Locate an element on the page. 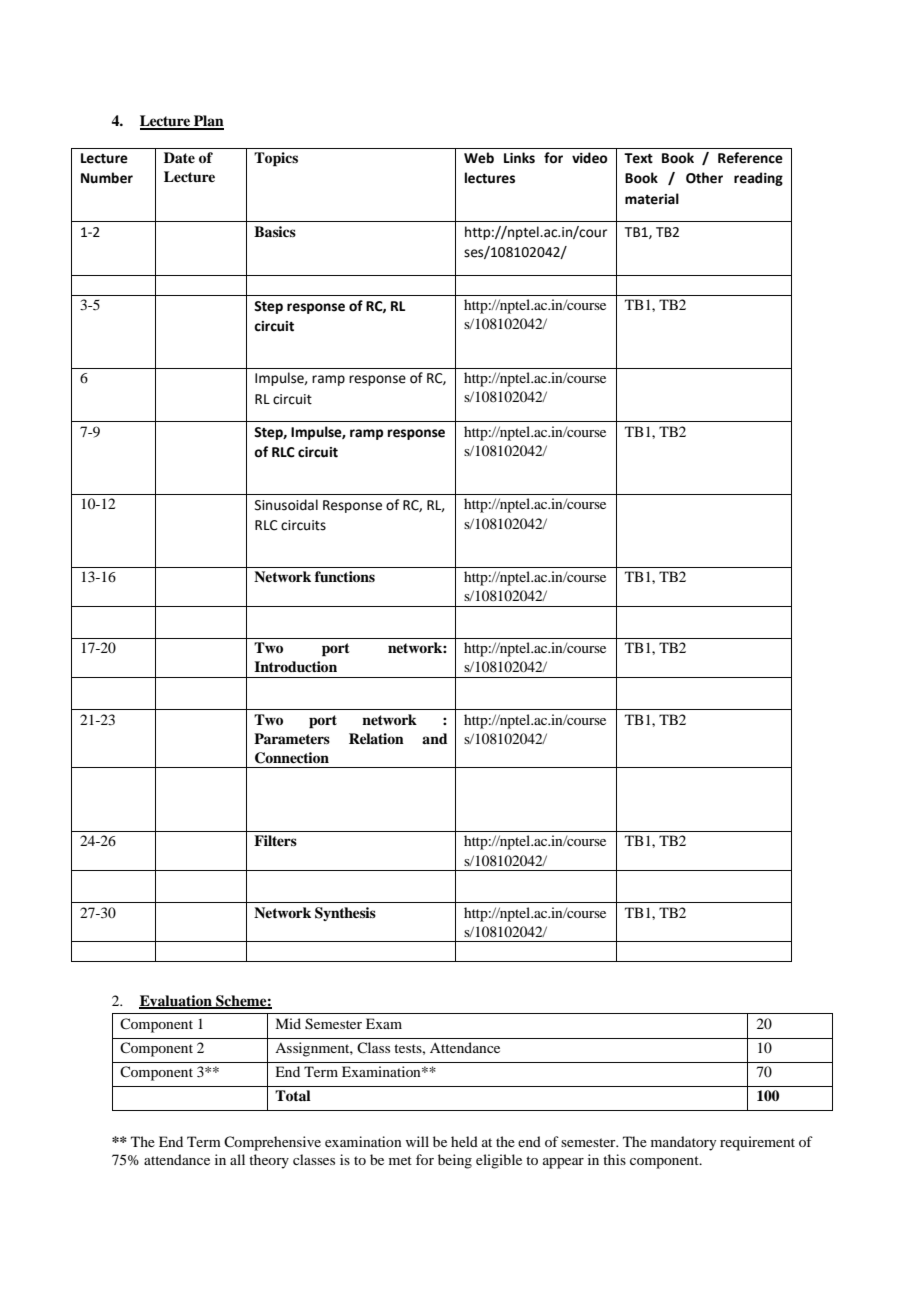 The image size is (924, 1308). Relation is located at coordinates (376, 738).
